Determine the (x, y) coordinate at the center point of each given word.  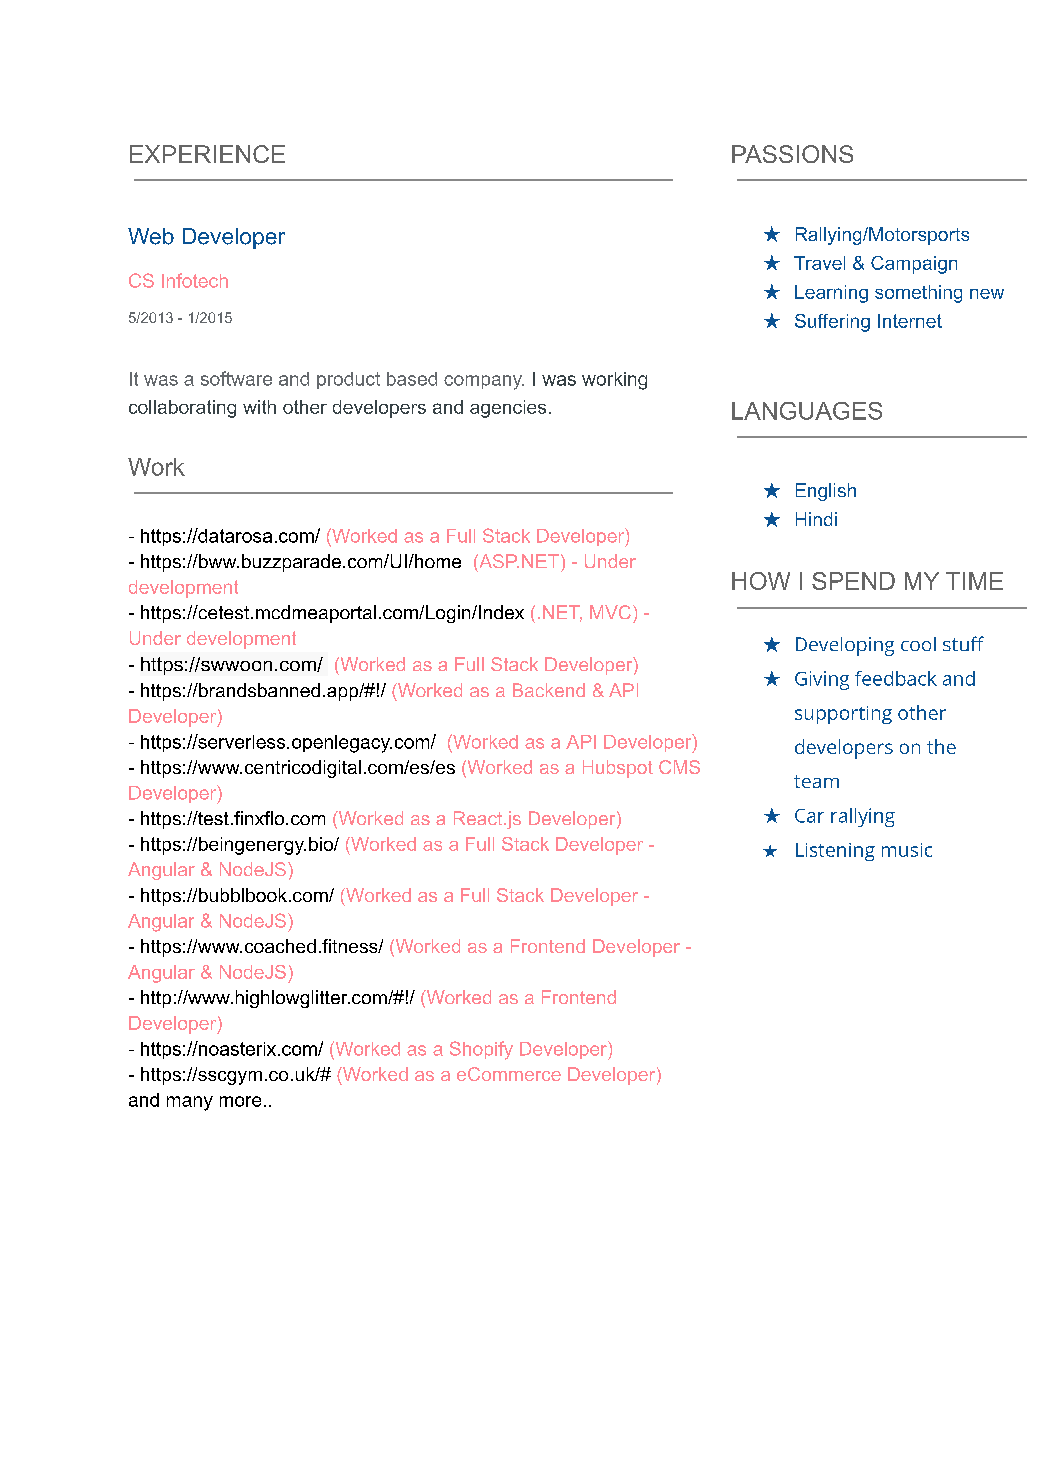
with (259, 407)
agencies (508, 409)
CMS (679, 767)
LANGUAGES (807, 411)
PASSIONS (792, 154)
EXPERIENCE (207, 154)
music (907, 850)
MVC (610, 612)
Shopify (481, 1050)
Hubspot (618, 769)
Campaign (914, 265)
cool (918, 644)
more (240, 1101)
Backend (549, 690)
